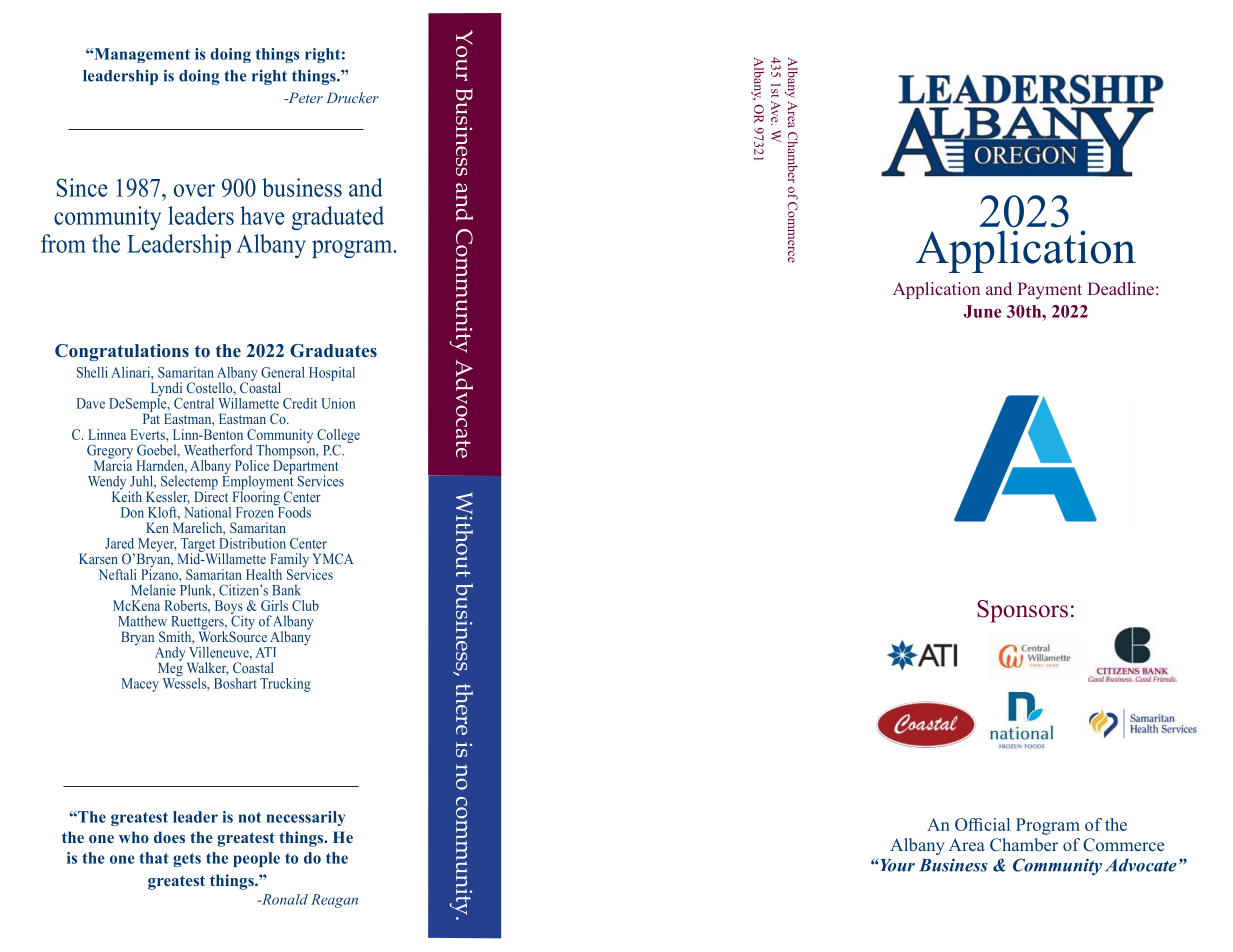 This screenshot has height=952, width=1233. I want to click on Reagan, so click(334, 901).
